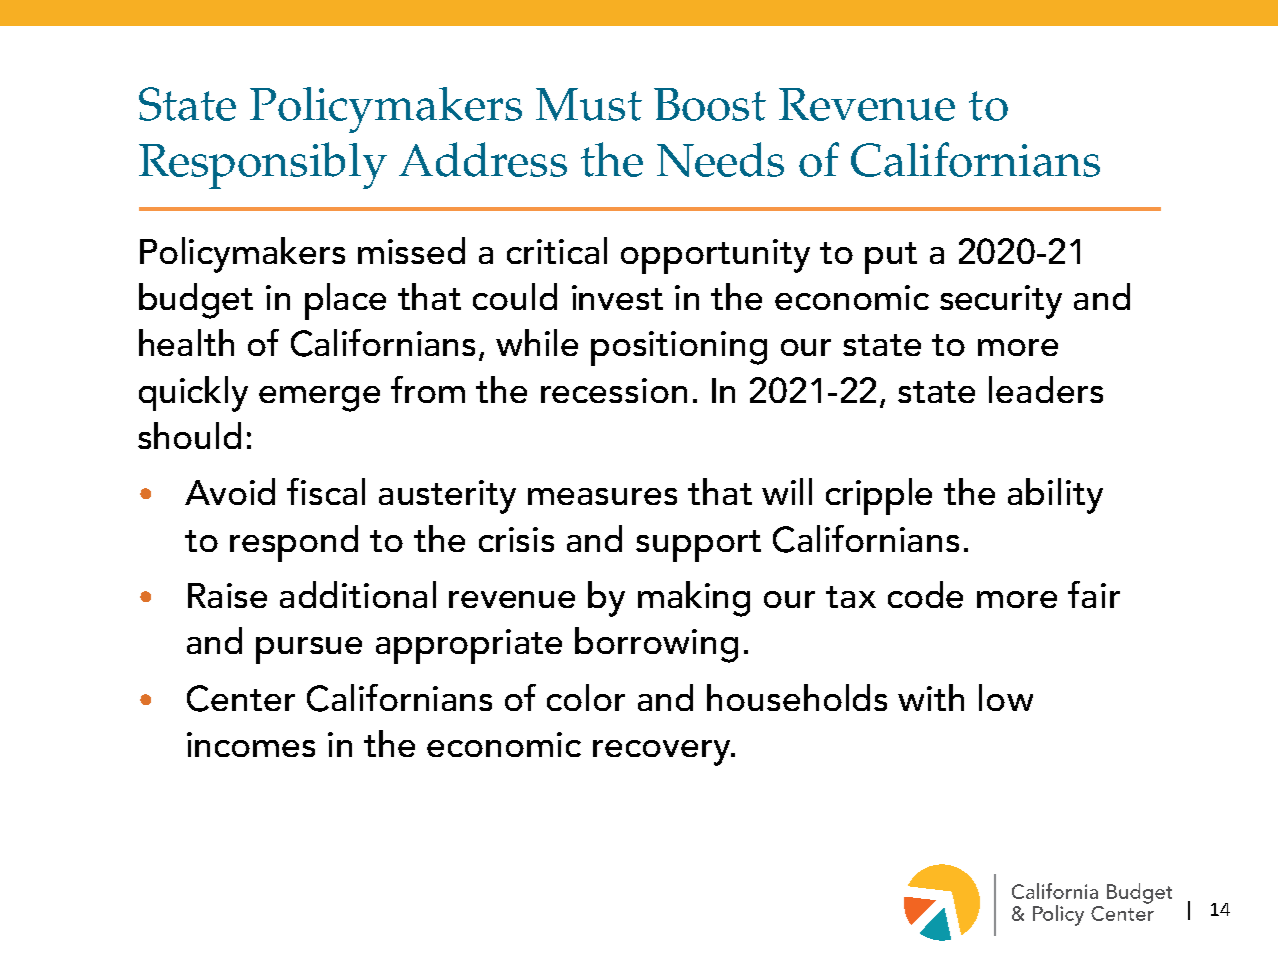  I want to click on place, so click(345, 301).
